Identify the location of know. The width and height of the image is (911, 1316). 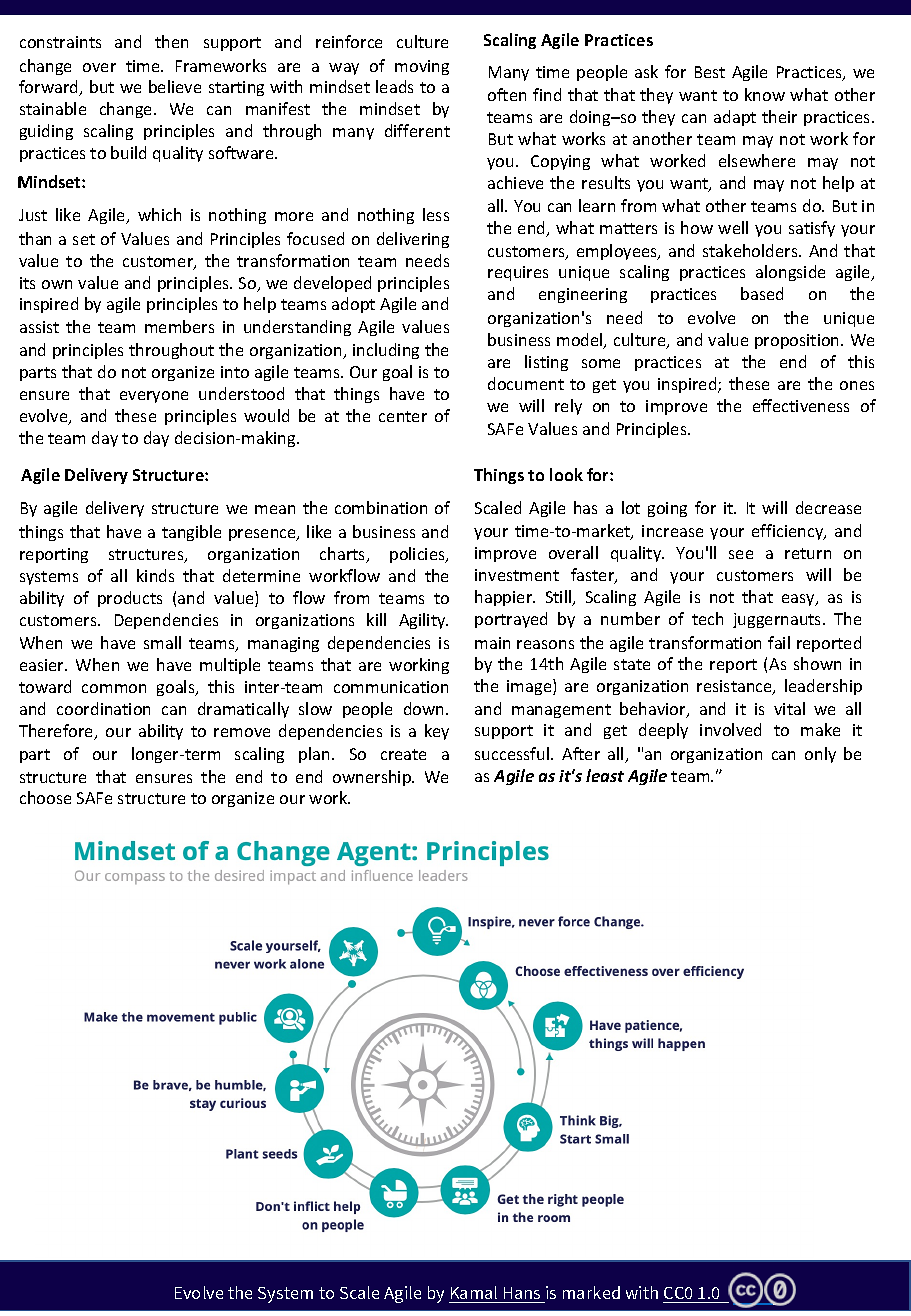
(765, 94).
